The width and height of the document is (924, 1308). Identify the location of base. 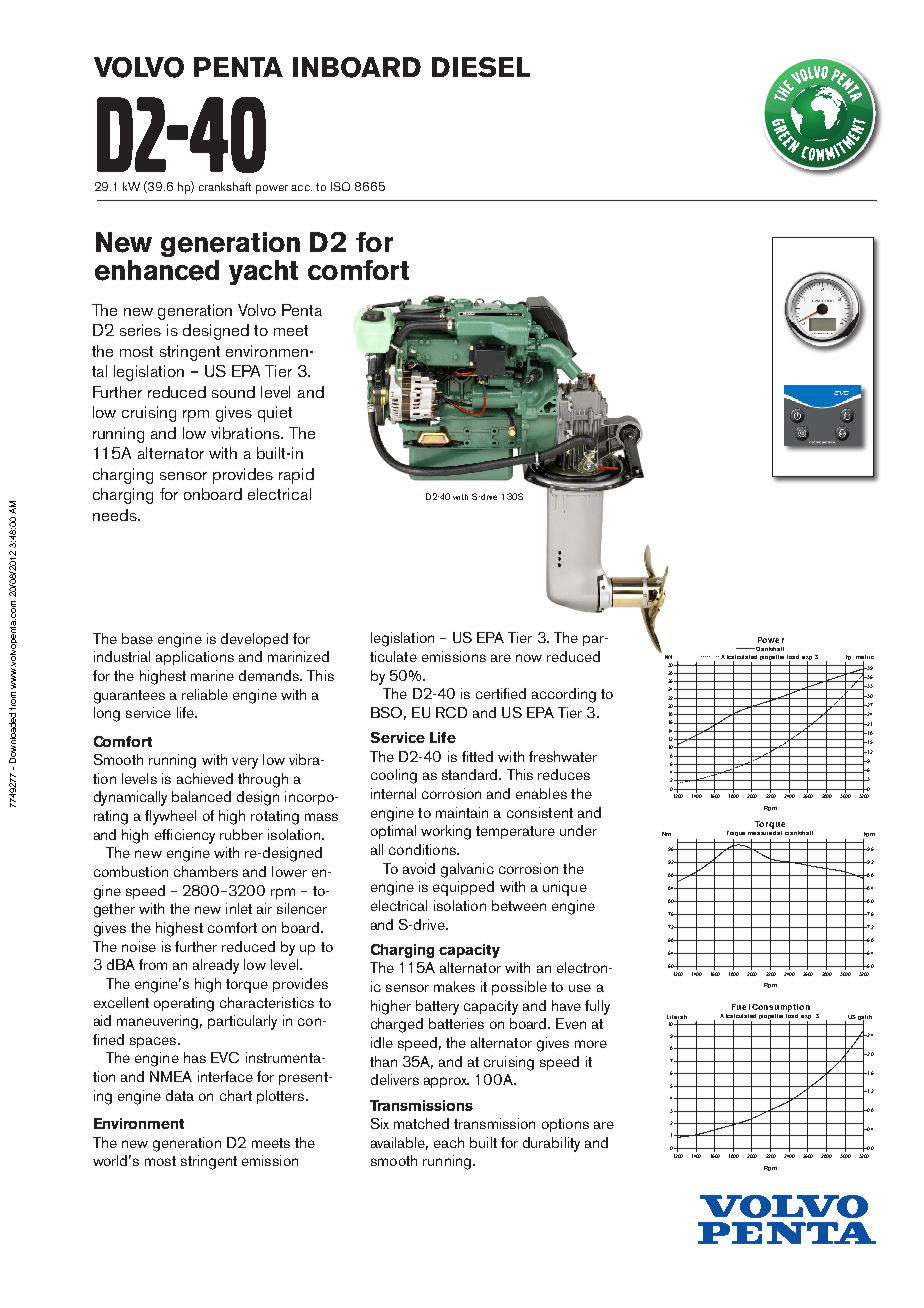
(137, 638).
